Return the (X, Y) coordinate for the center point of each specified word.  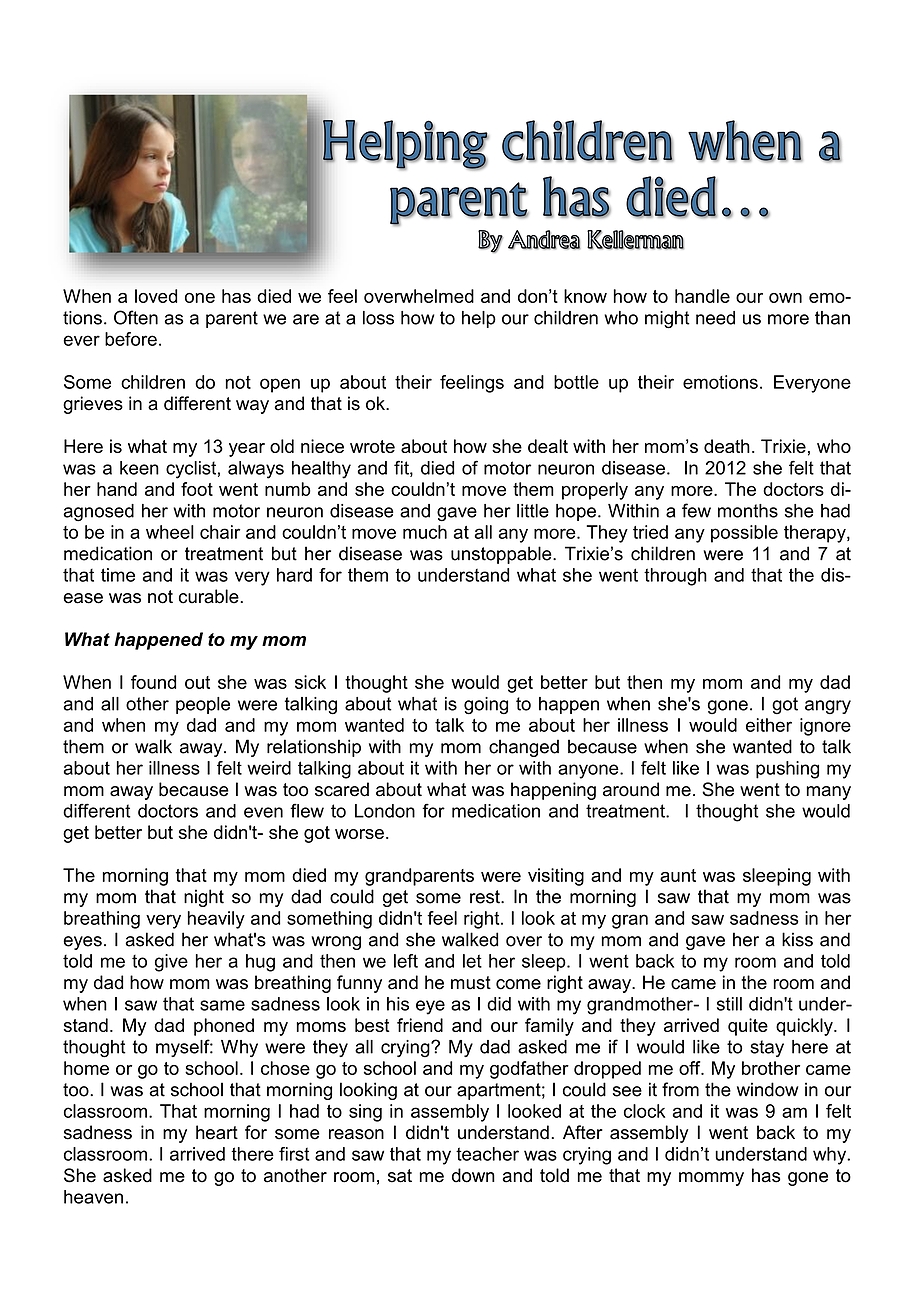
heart (217, 1132)
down (473, 1175)
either (769, 725)
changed (524, 748)
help (479, 319)
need (715, 318)
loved (156, 296)
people (203, 705)
